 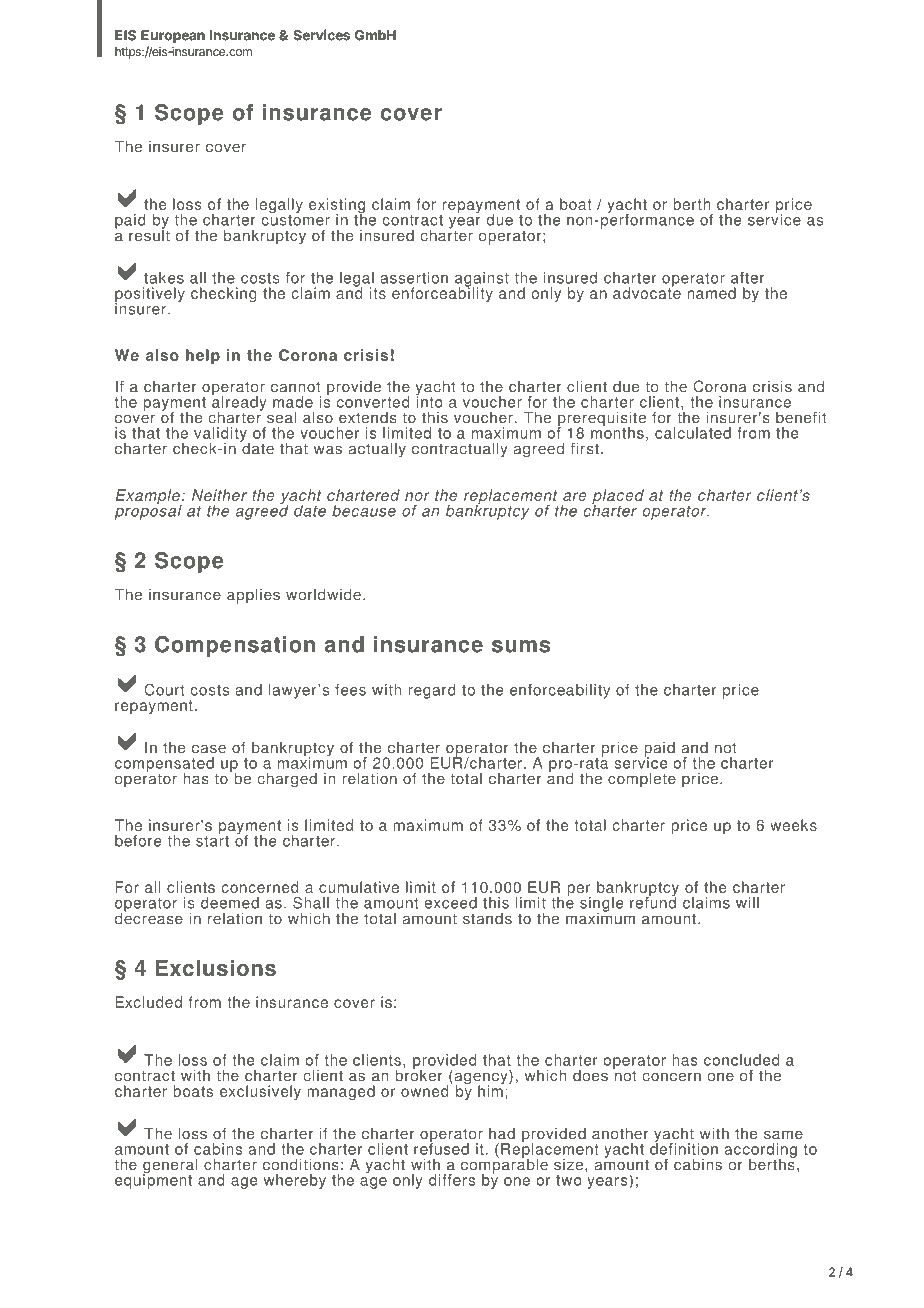 What do you see at coordinates (170, 1167) in the screenshot?
I see `general` at bounding box center [170, 1167].
